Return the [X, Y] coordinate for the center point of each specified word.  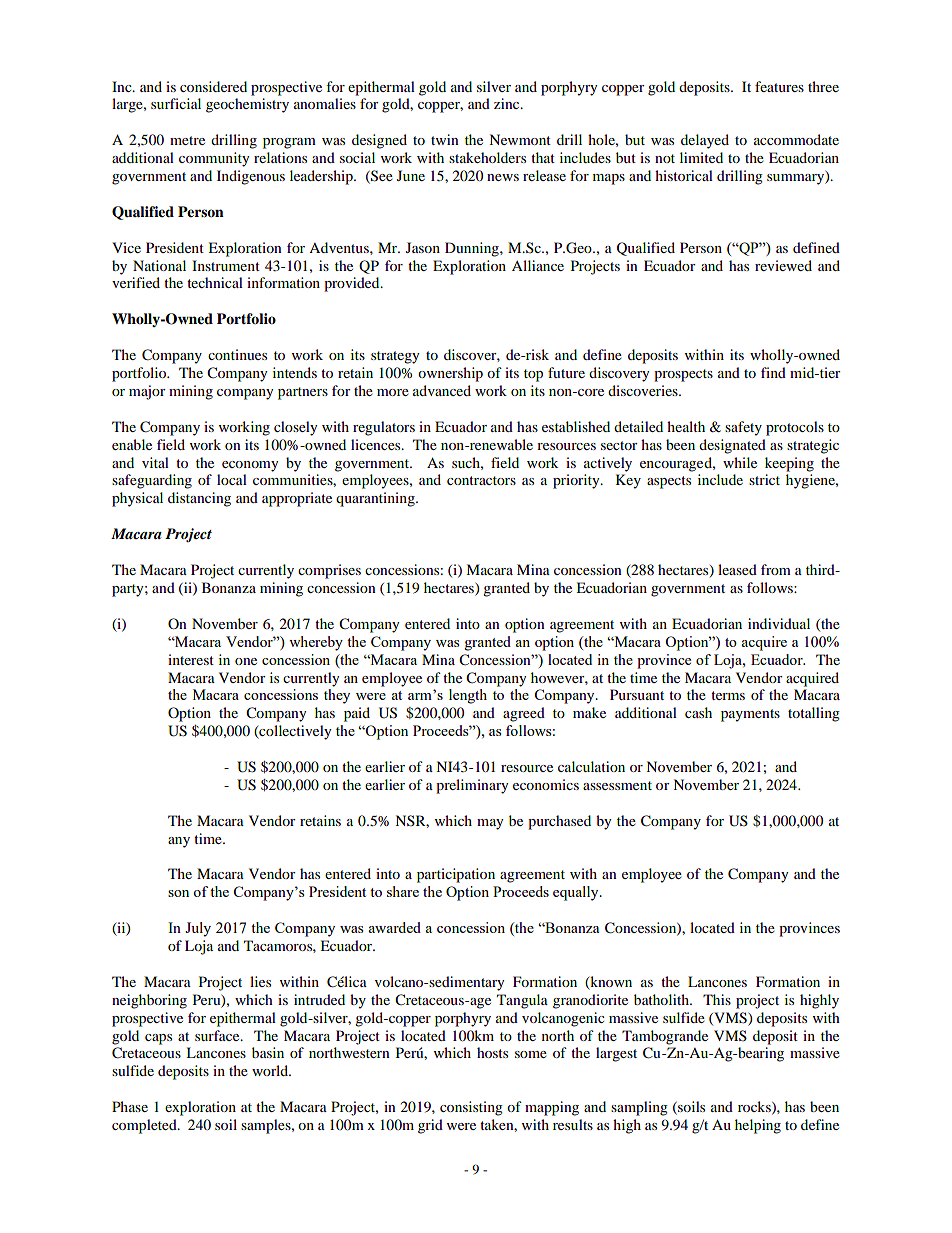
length [468, 696]
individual [779, 623]
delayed [705, 141]
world [271, 1070]
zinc [508, 103]
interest [191, 659]
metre [187, 140]
